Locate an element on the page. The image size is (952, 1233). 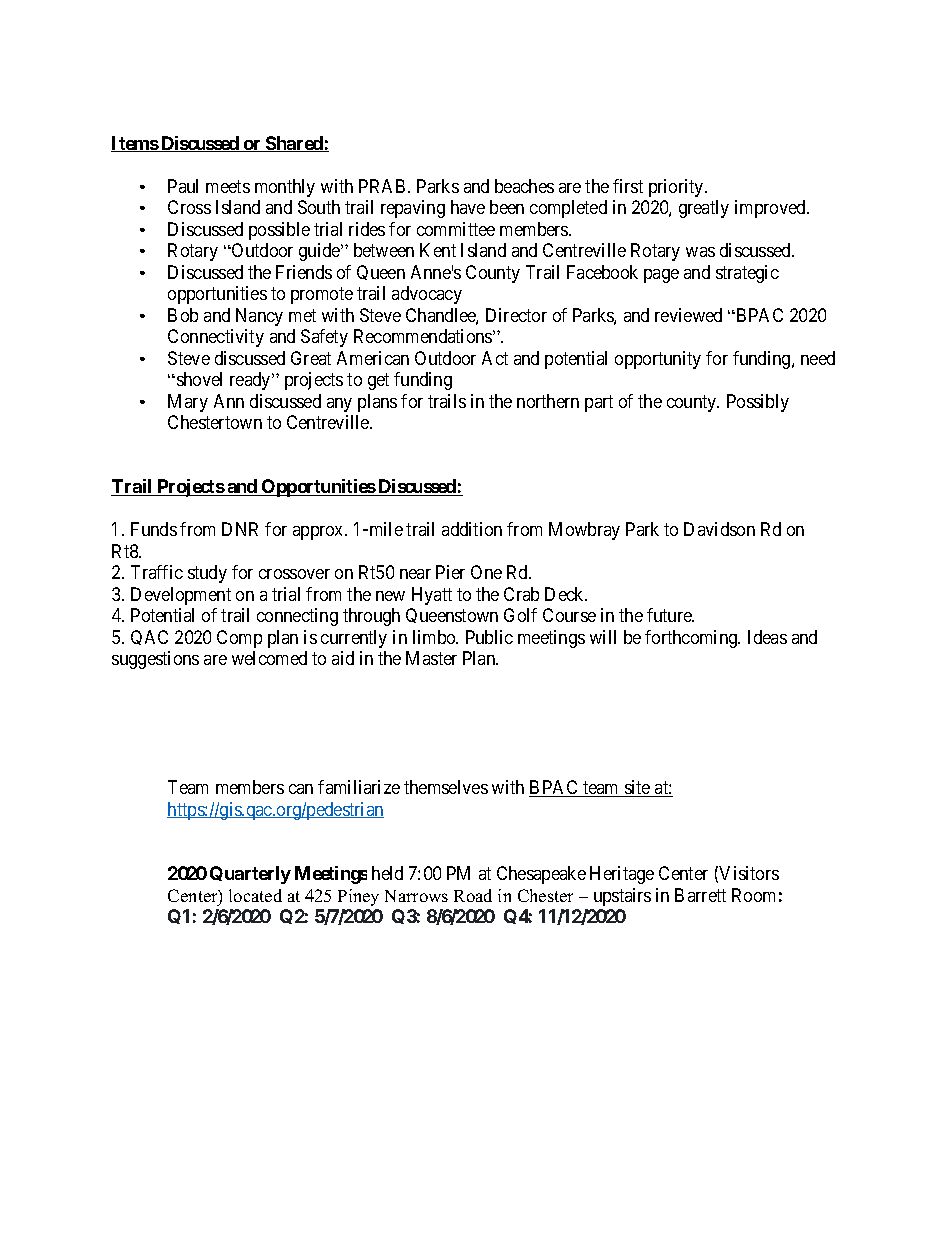
priority is located at coordinates (677, 188).
